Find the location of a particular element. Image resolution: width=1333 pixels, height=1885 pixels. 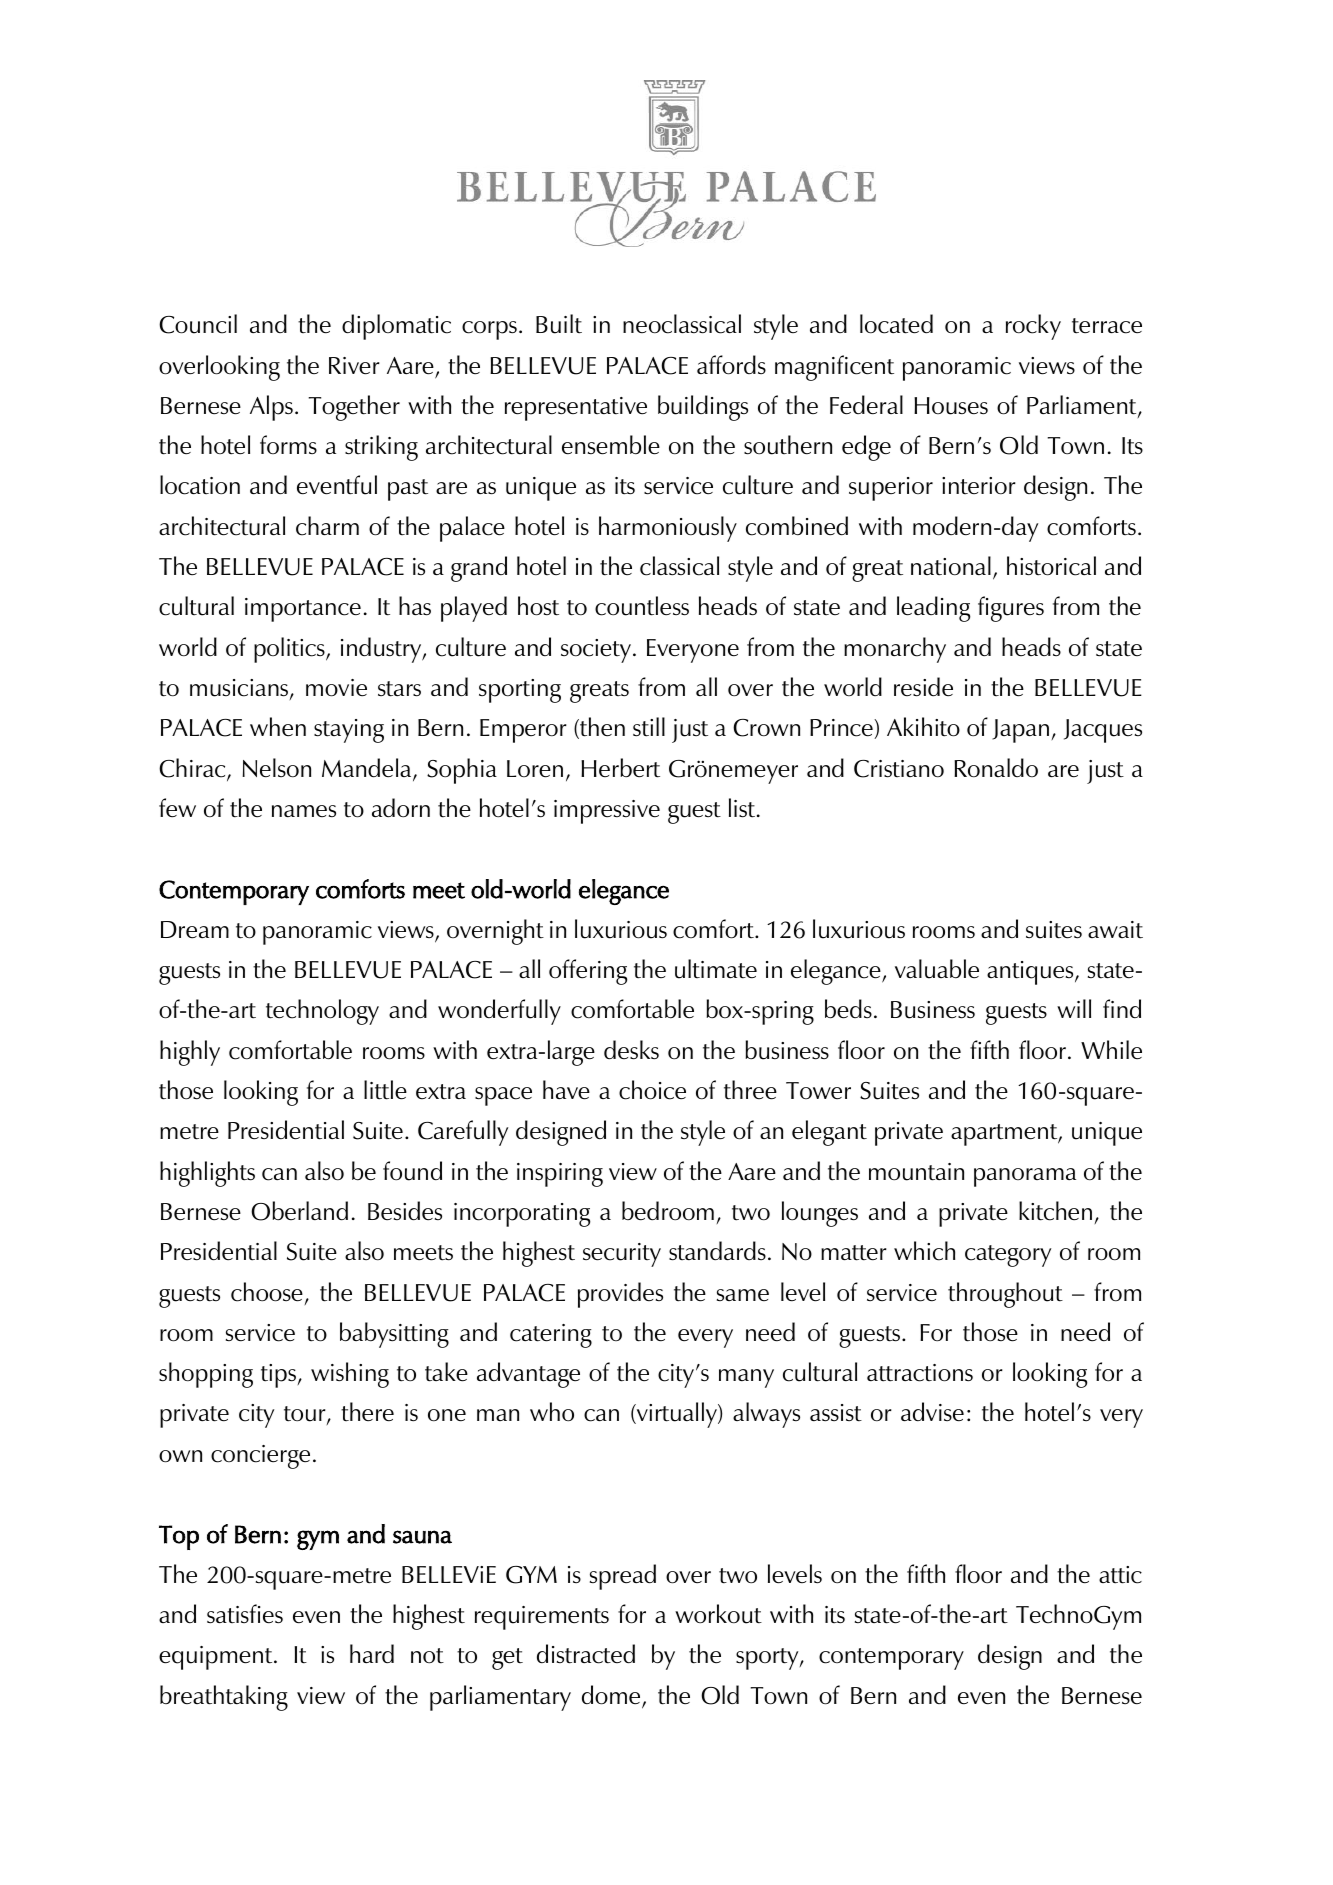

figures is located at coordinates (1011, 609).
